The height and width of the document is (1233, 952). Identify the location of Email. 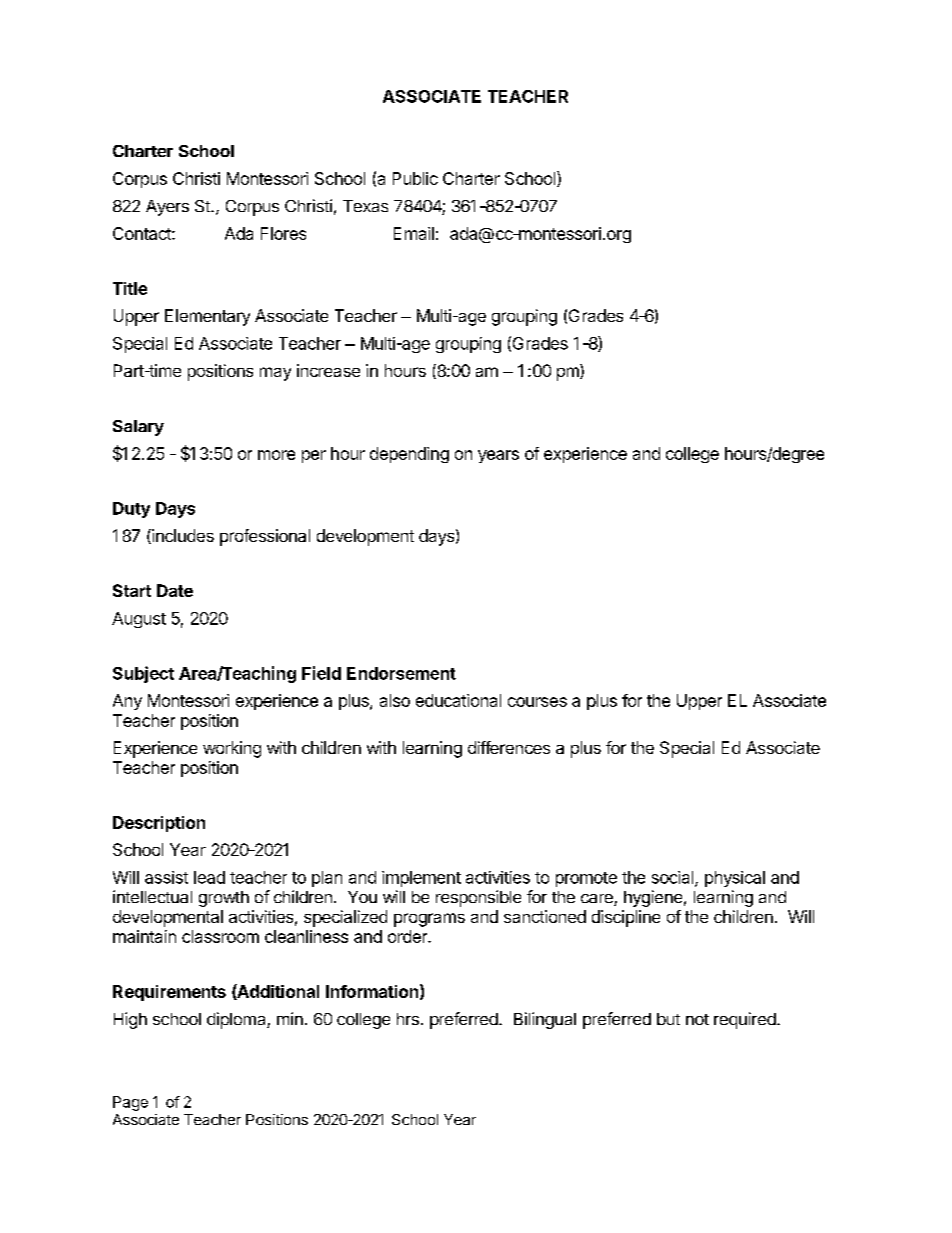
(414, 233).
